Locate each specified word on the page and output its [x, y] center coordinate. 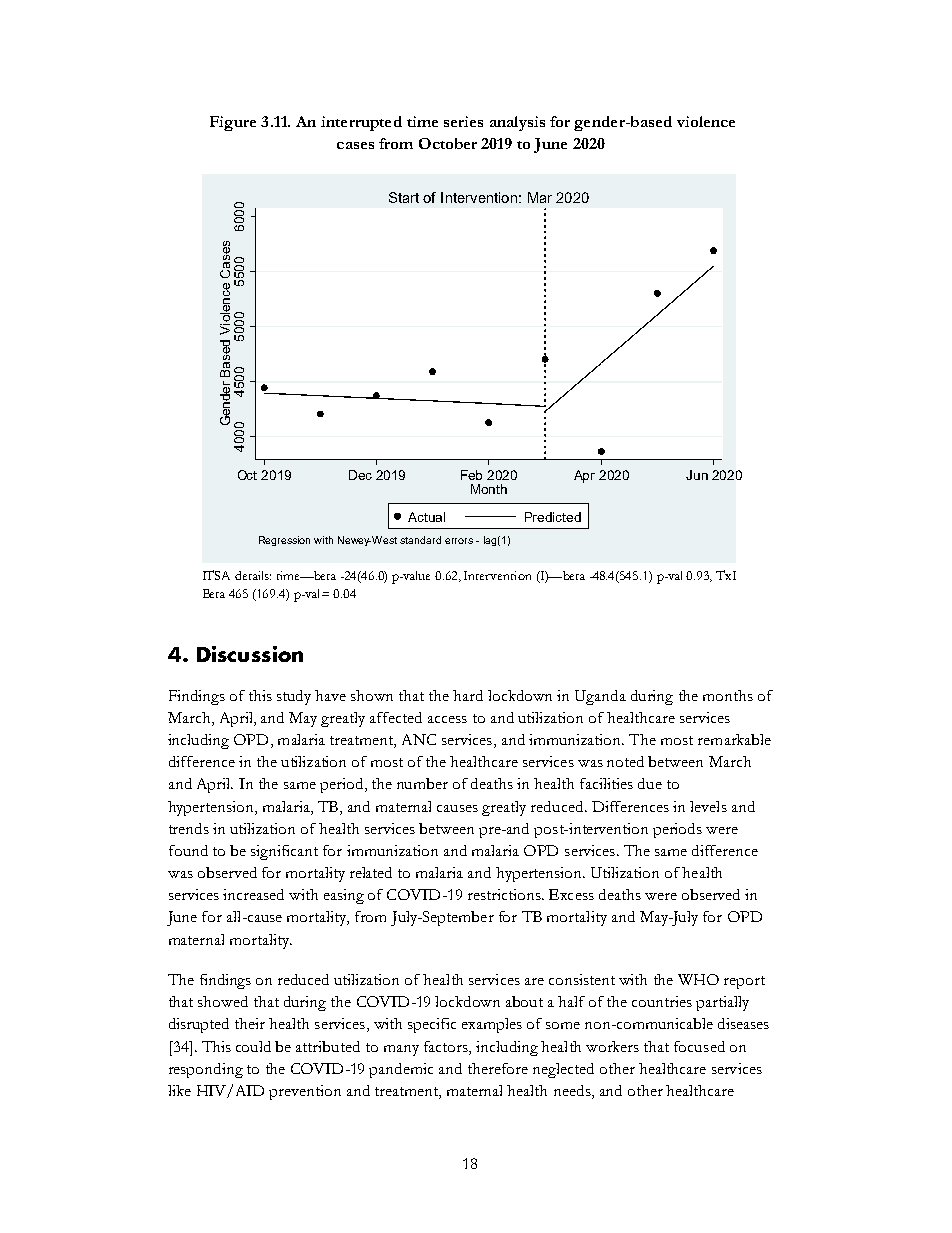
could [253, 1046]
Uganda [600, 697]
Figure [233, 123]
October [448, 143]
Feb [471, 475]
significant [284, 852]
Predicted [553, 517]
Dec [360, 475]
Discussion [250, 654]
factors [447, 1048]
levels [708, 806]
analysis [517, 123]
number [422, 783]
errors [459, 541]
